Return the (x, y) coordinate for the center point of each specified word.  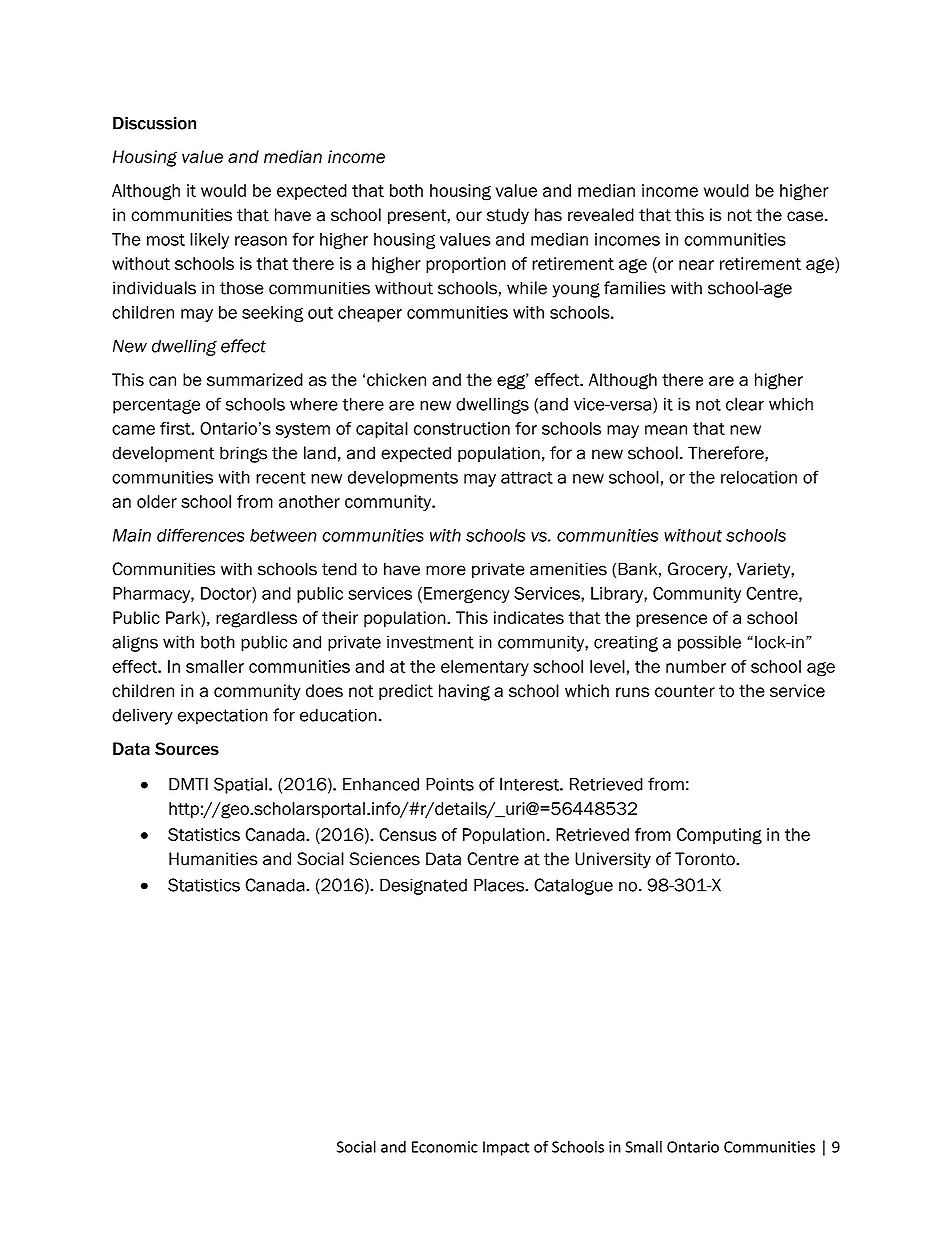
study (508, 216)
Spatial (240, 785)
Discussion (154, 123)
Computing (719, 836)
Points (450, 784)
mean (666, 430)
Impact (506, 1148)
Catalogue (573, 886)
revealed (601, 215)
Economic (445, 1147)
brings (243, 454)
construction (462, 428)
